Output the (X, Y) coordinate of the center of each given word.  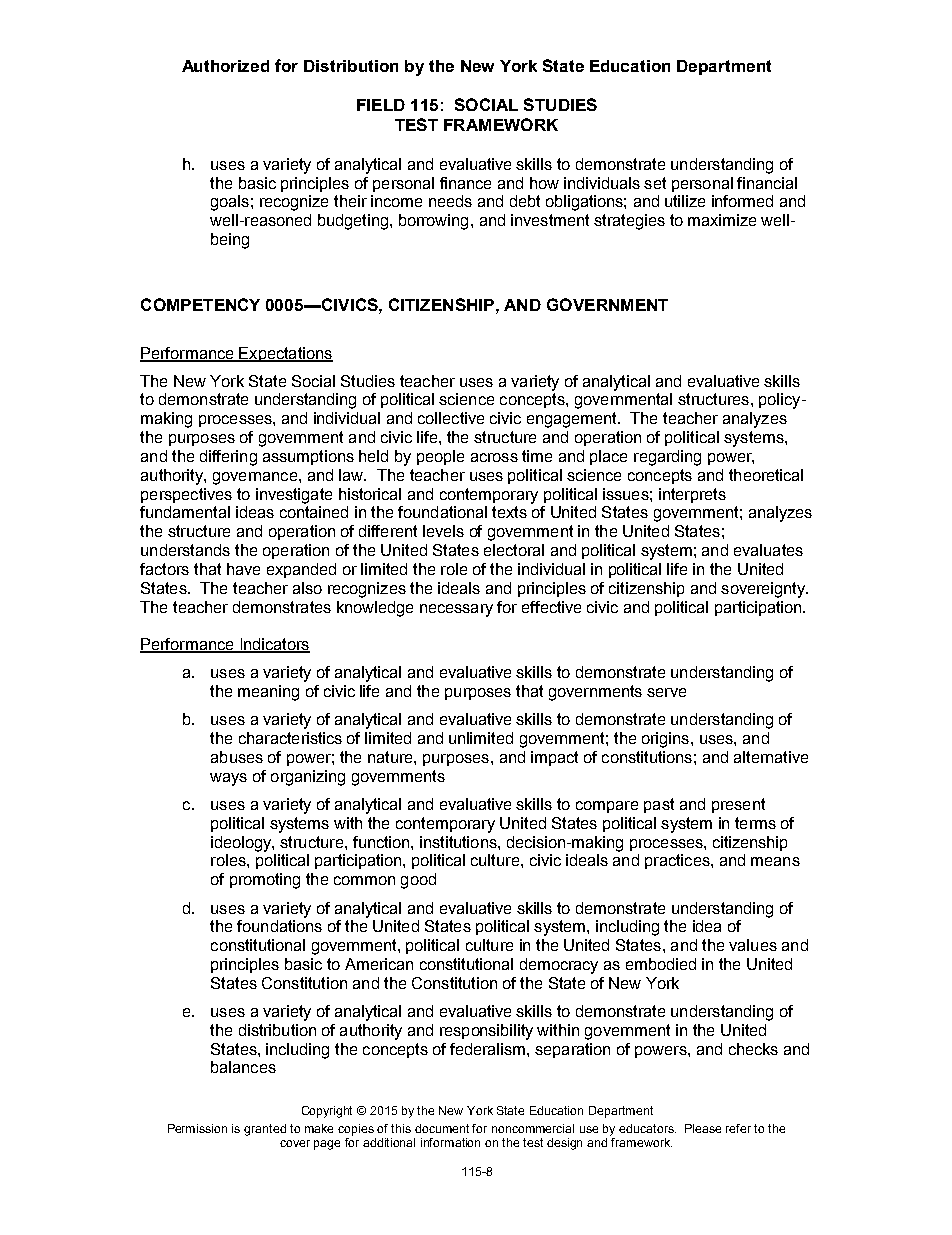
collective (451, 418)
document (442, 1128)
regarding (667, 458)
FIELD (381, 105)
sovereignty (764, 590)
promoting (265, 881)
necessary (456, 610)
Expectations (285, 354)
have (243, 569)
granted (265, 1130)
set (655, 183)
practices (678, 861)
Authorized (225, 66)
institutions (459, 842)
